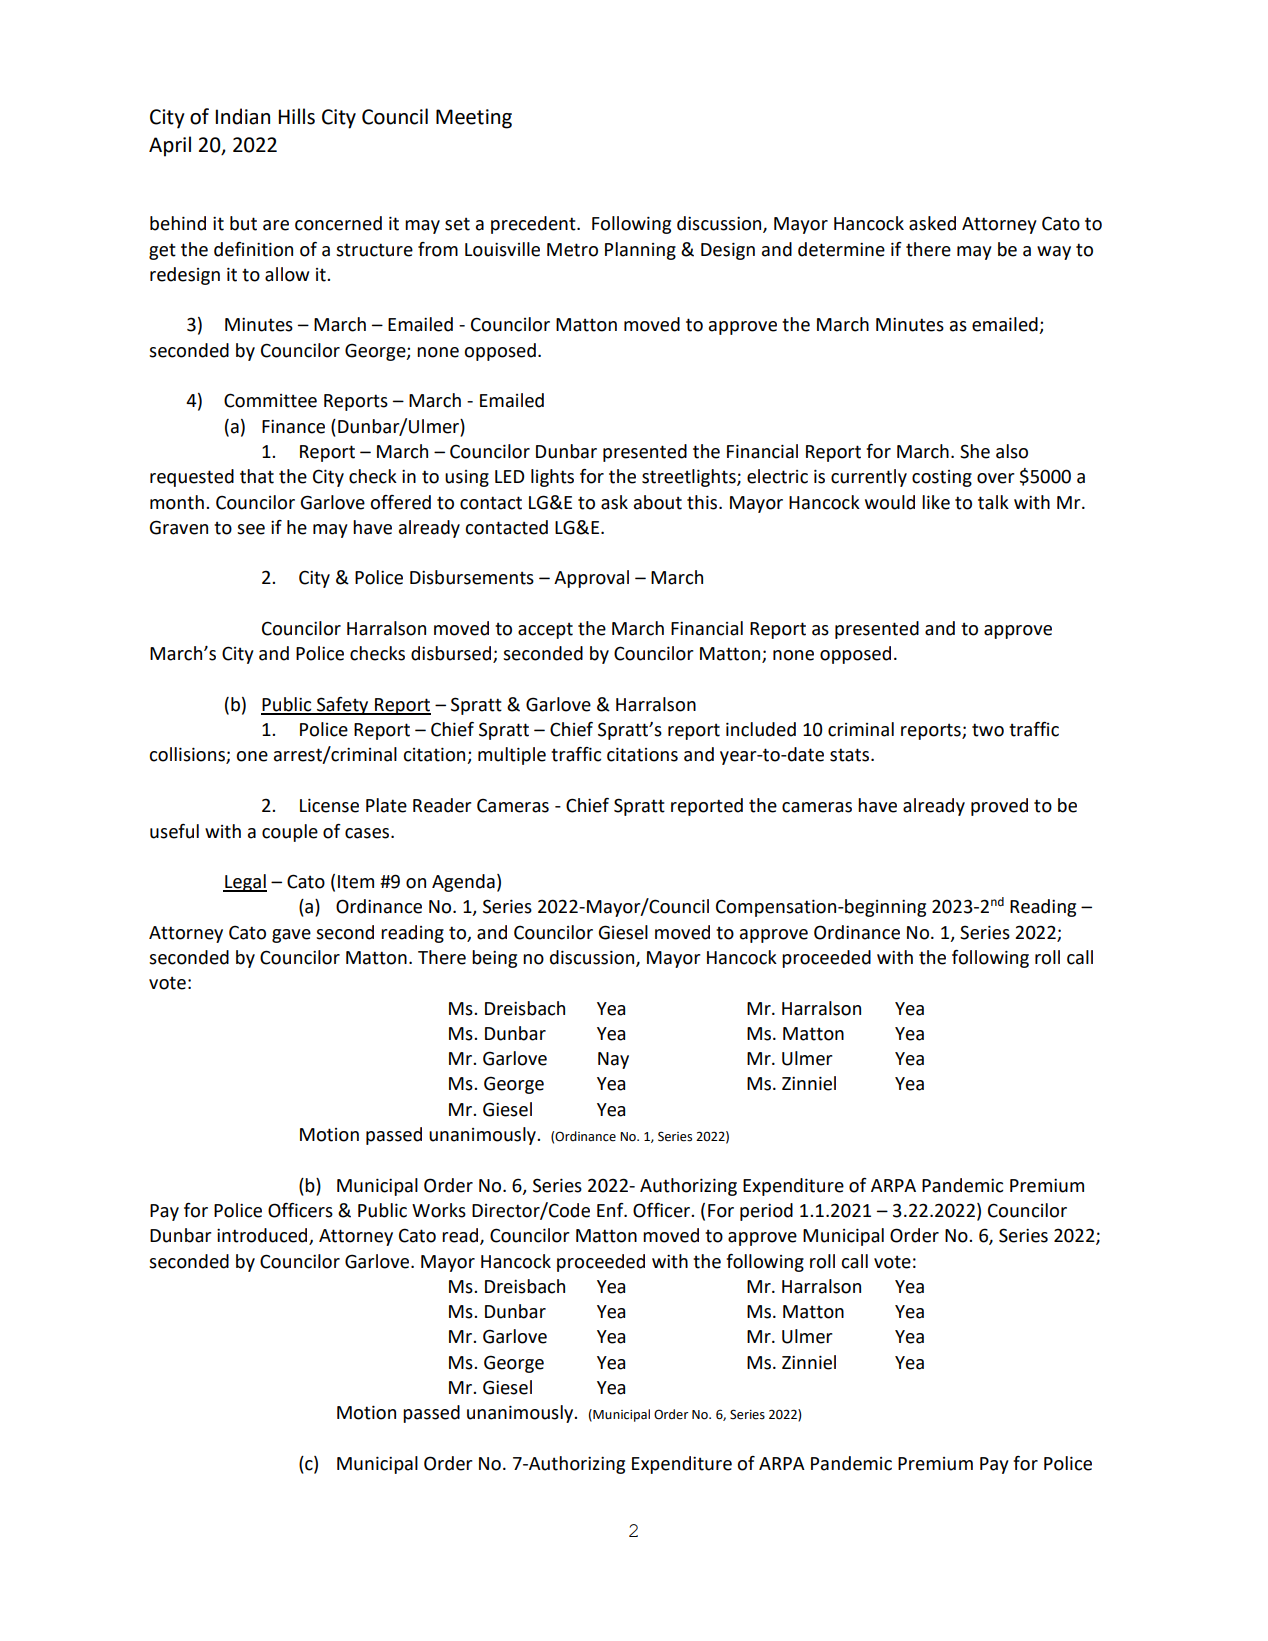  I want to click on gave, so click(291, 936).
